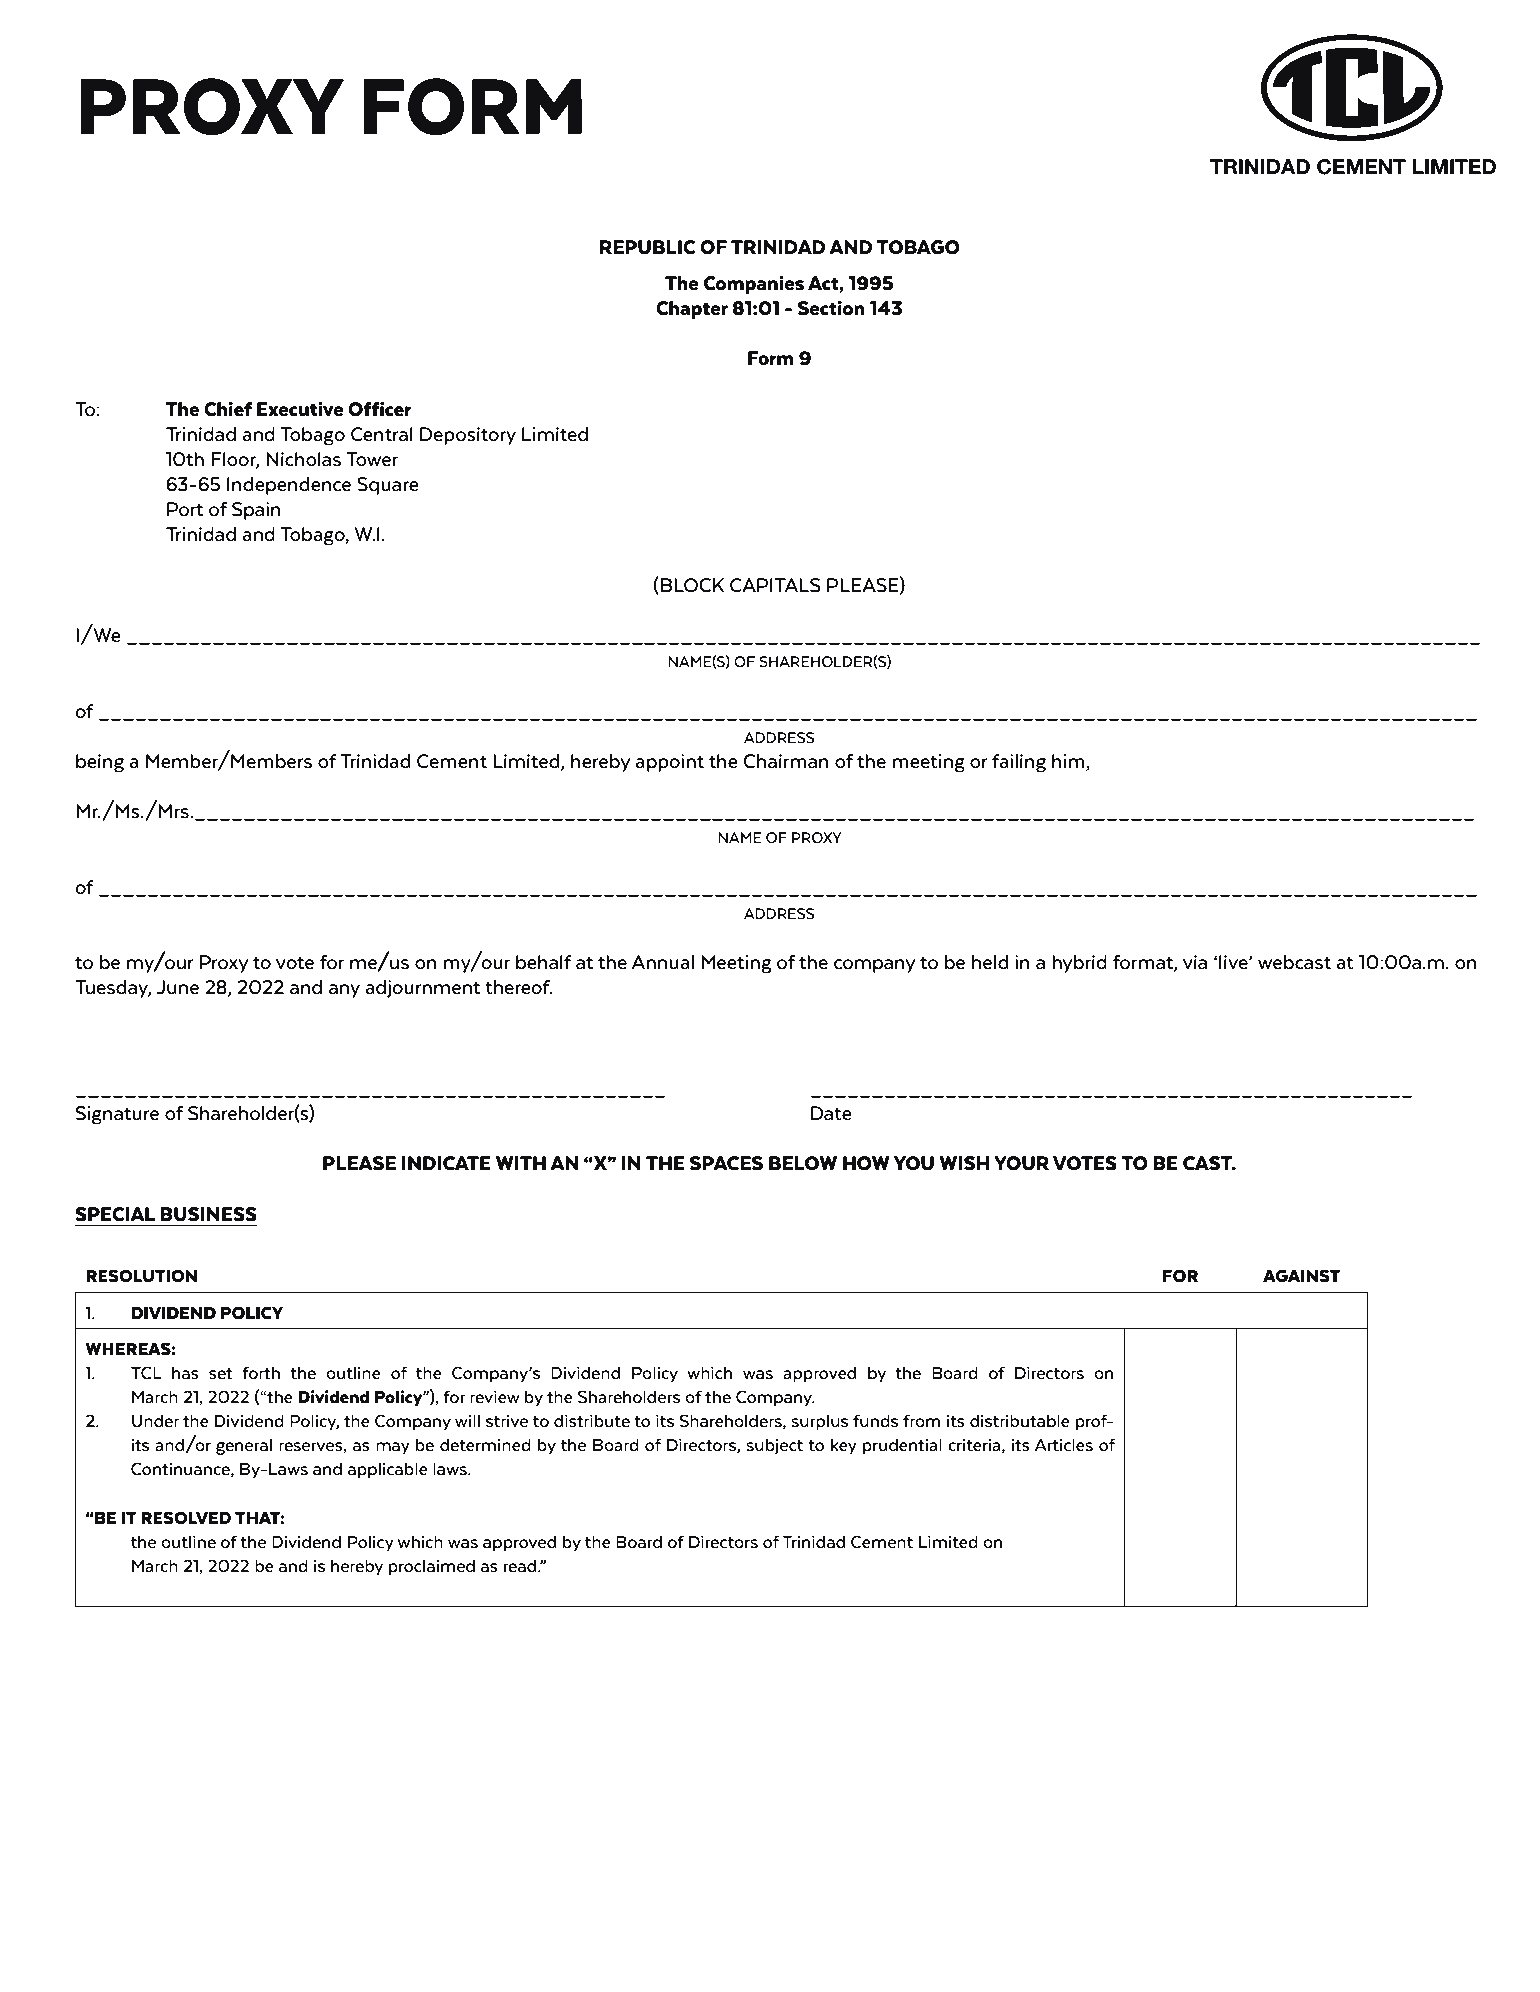 Image resolution: width=1540 pixels, height=1992 pixels. I want to click on Chapter, so click(692, 310).
